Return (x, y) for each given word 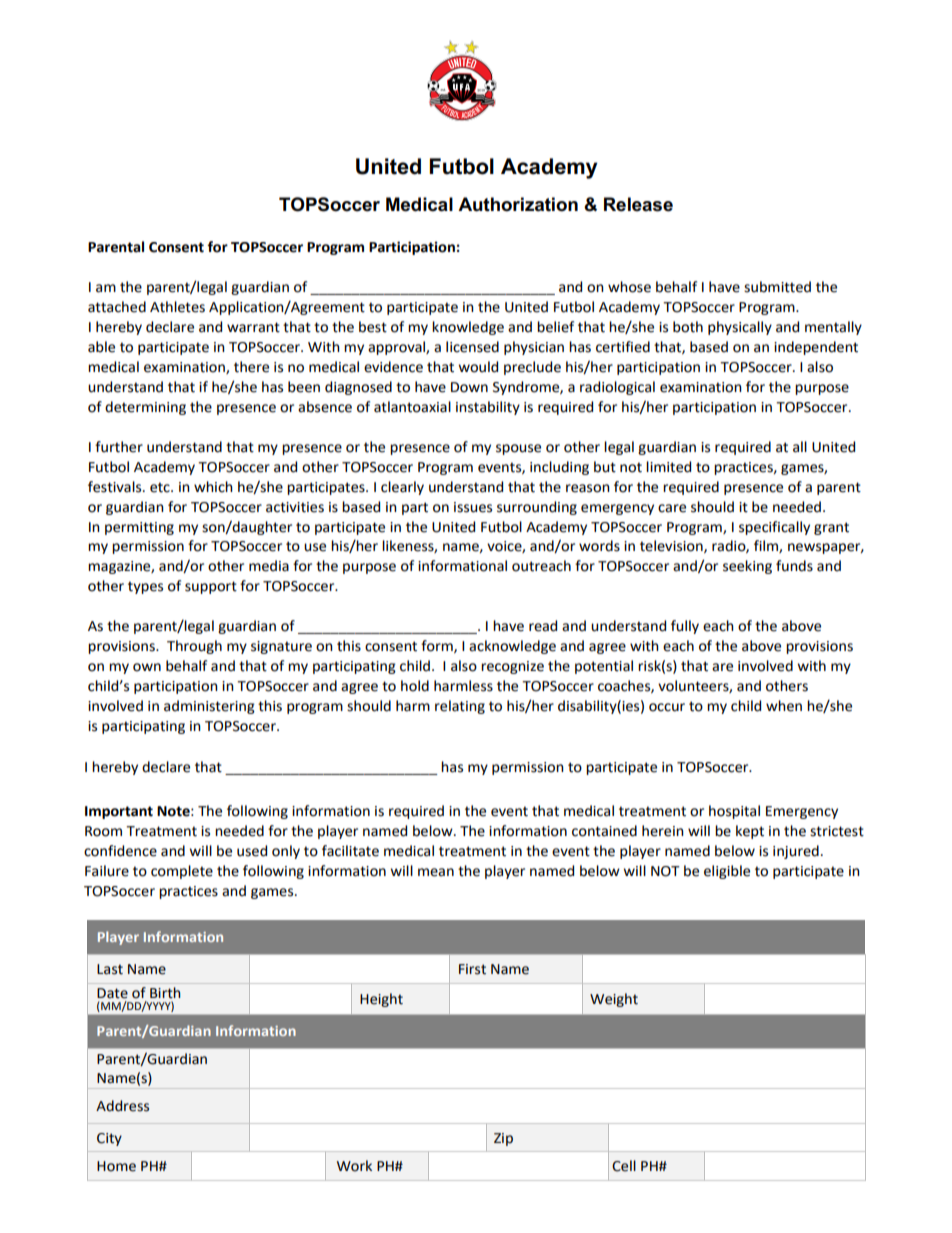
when (784, 706)
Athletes (177, 307)
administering (209, 707)
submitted (777, 287)
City (109, 1139)
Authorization (518, 204)
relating (460, 707)
